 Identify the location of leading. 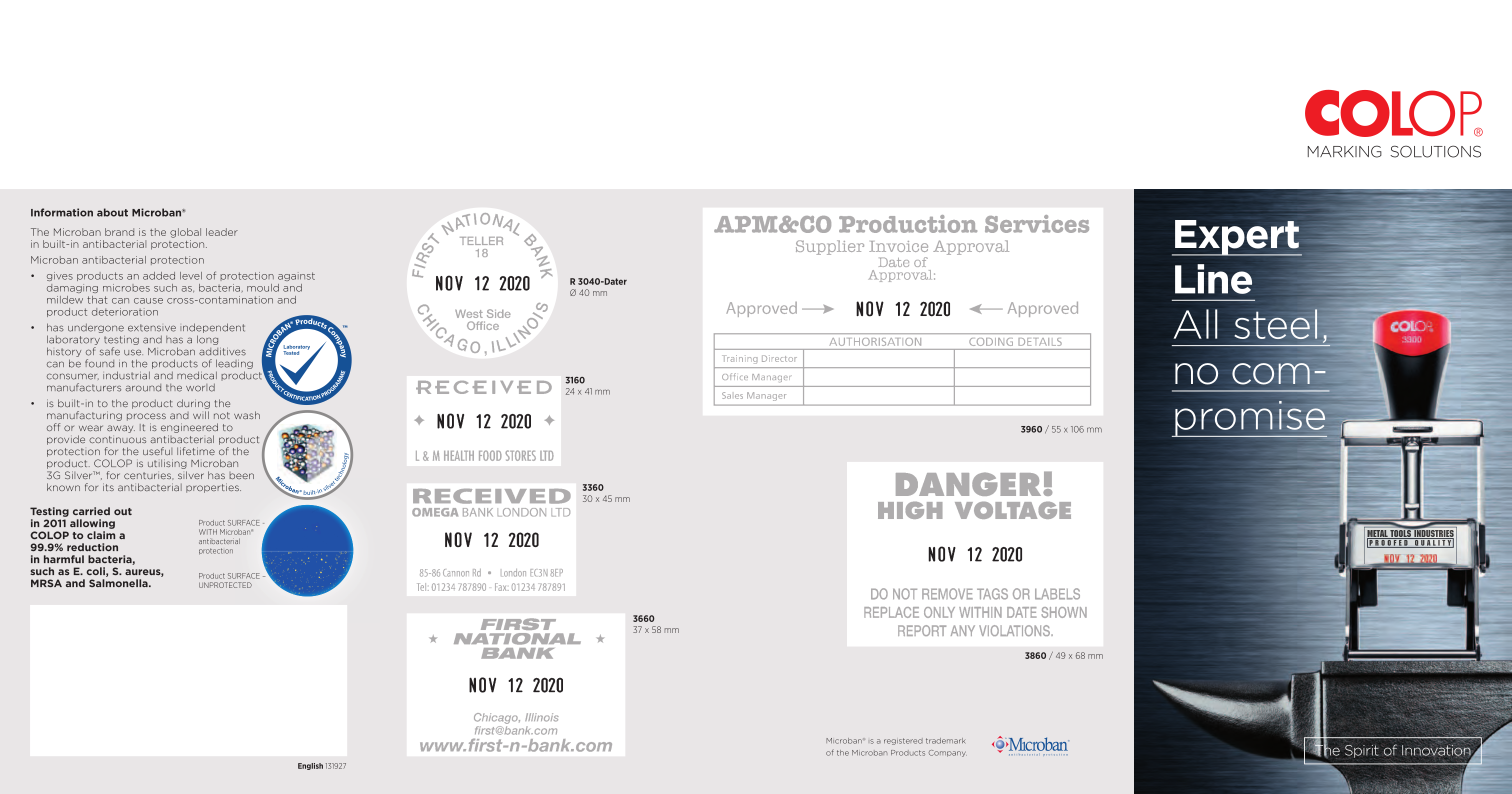
(234, 364).
